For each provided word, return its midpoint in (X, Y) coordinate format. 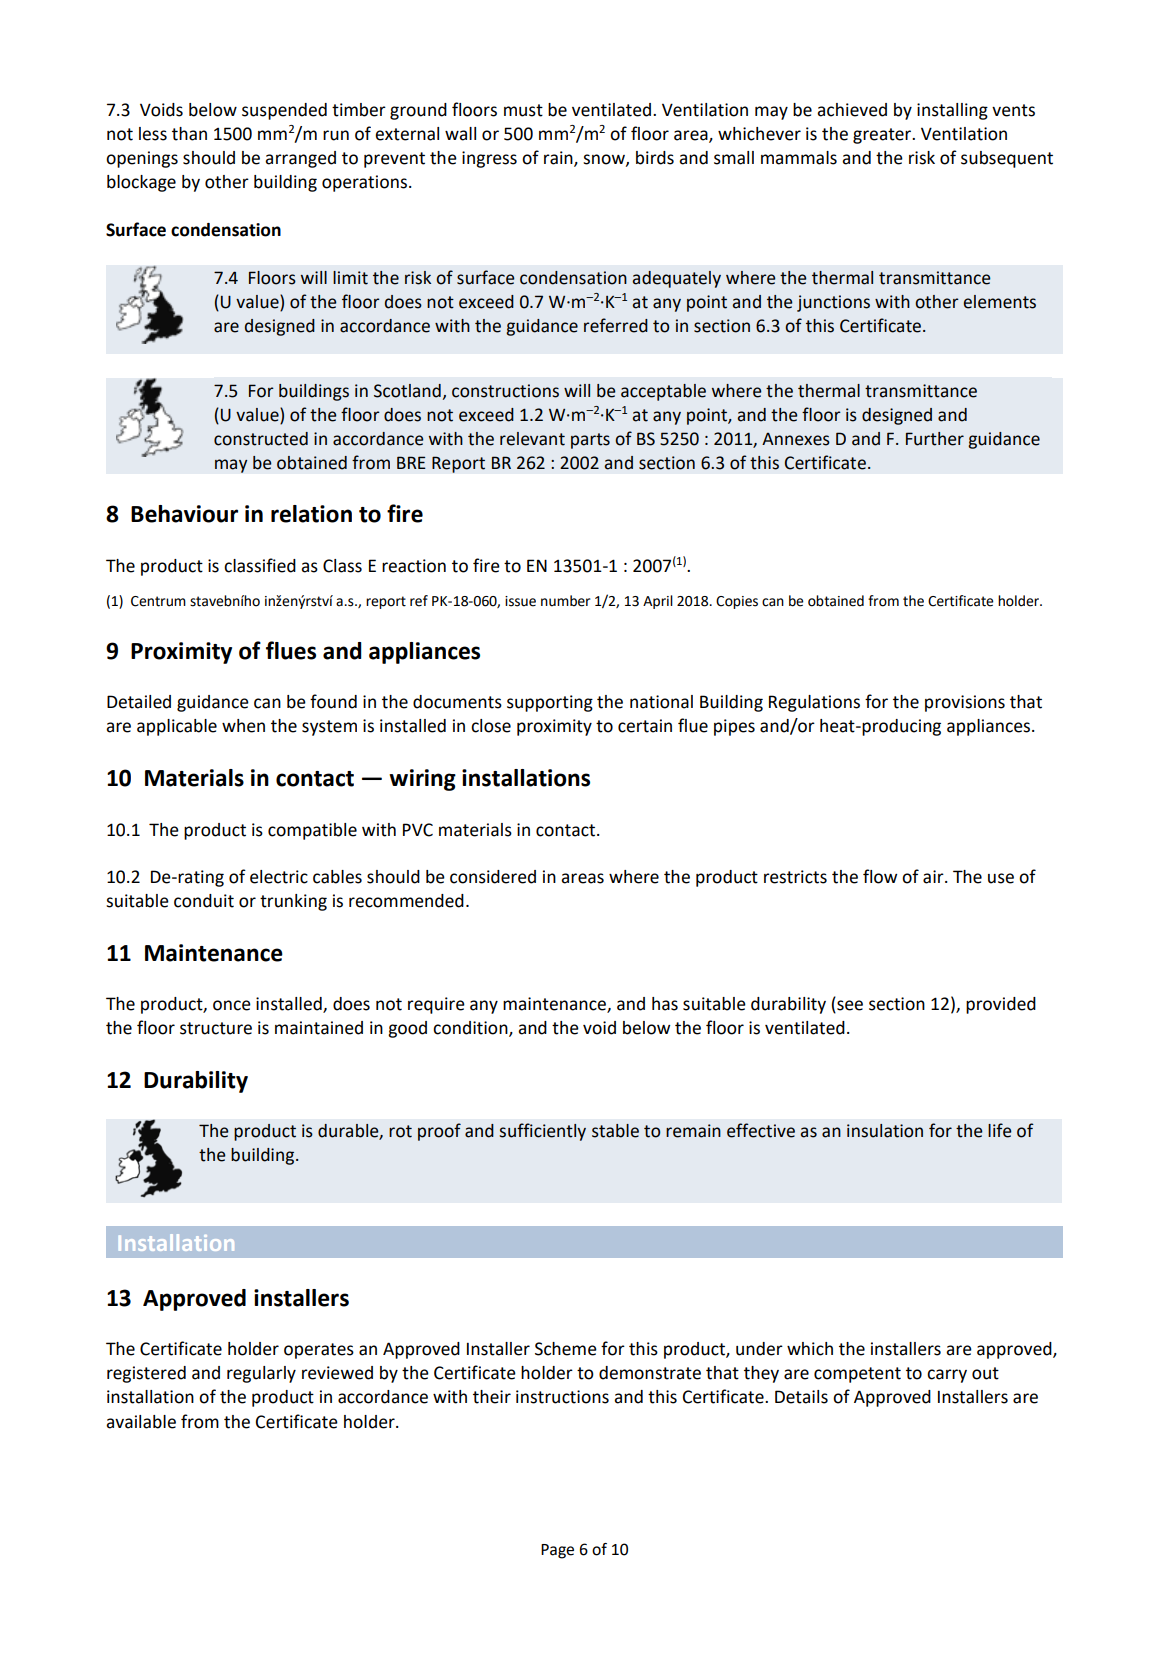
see (849, 1006)
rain (559, 159)
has (665, 1004)
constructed (261, 439)
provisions (965, 703)
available (141, 1422)
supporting (550, 703)
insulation (885, 1131)
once (232, 1005)
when (243, 726)
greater (883, 136)
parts (590, 441)
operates (319, 1351)
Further (935, 439)
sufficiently (542, 1132)
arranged (300, 159)
